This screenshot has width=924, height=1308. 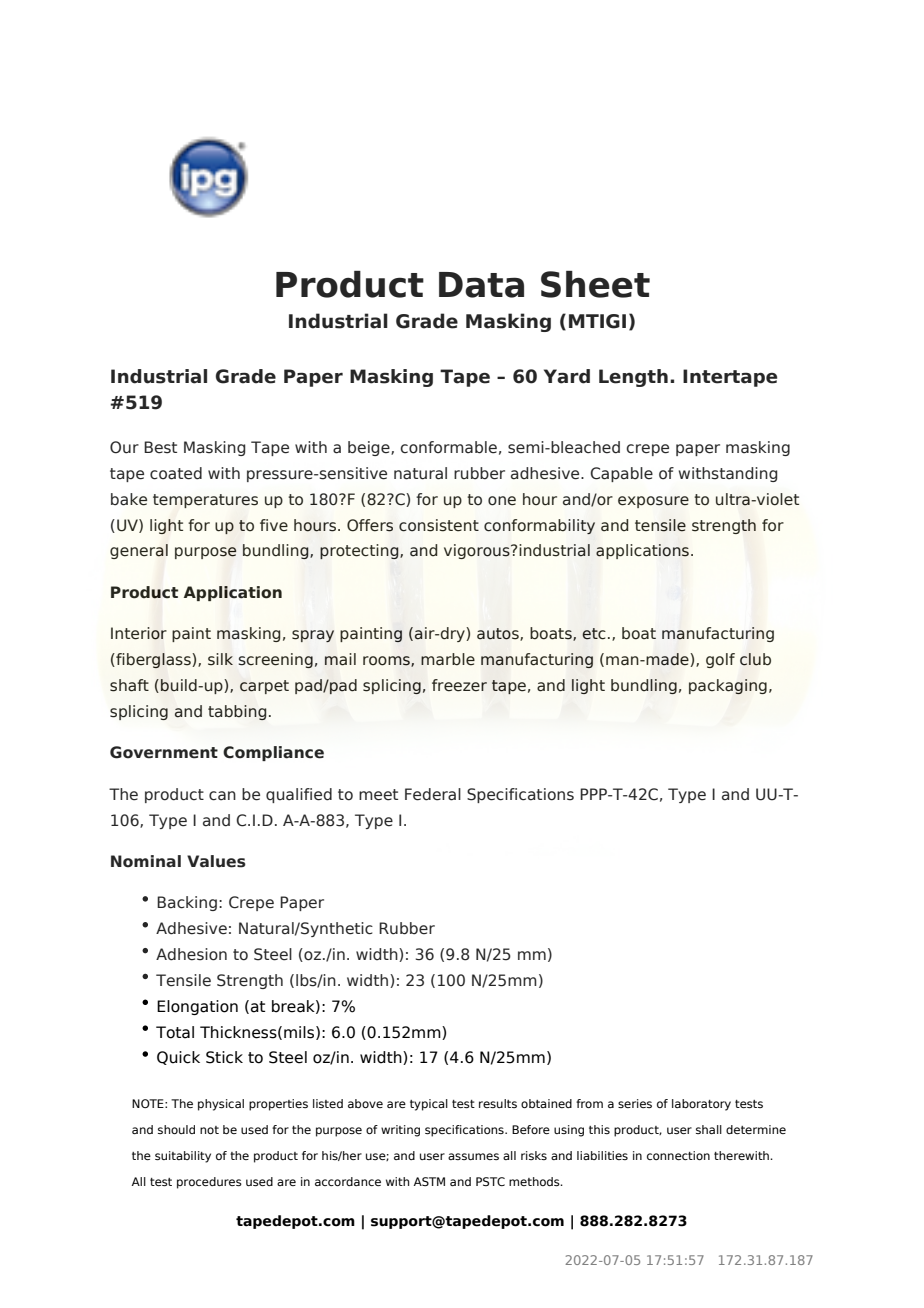 I want to click on Sheet, so click(x=595, y=284).
